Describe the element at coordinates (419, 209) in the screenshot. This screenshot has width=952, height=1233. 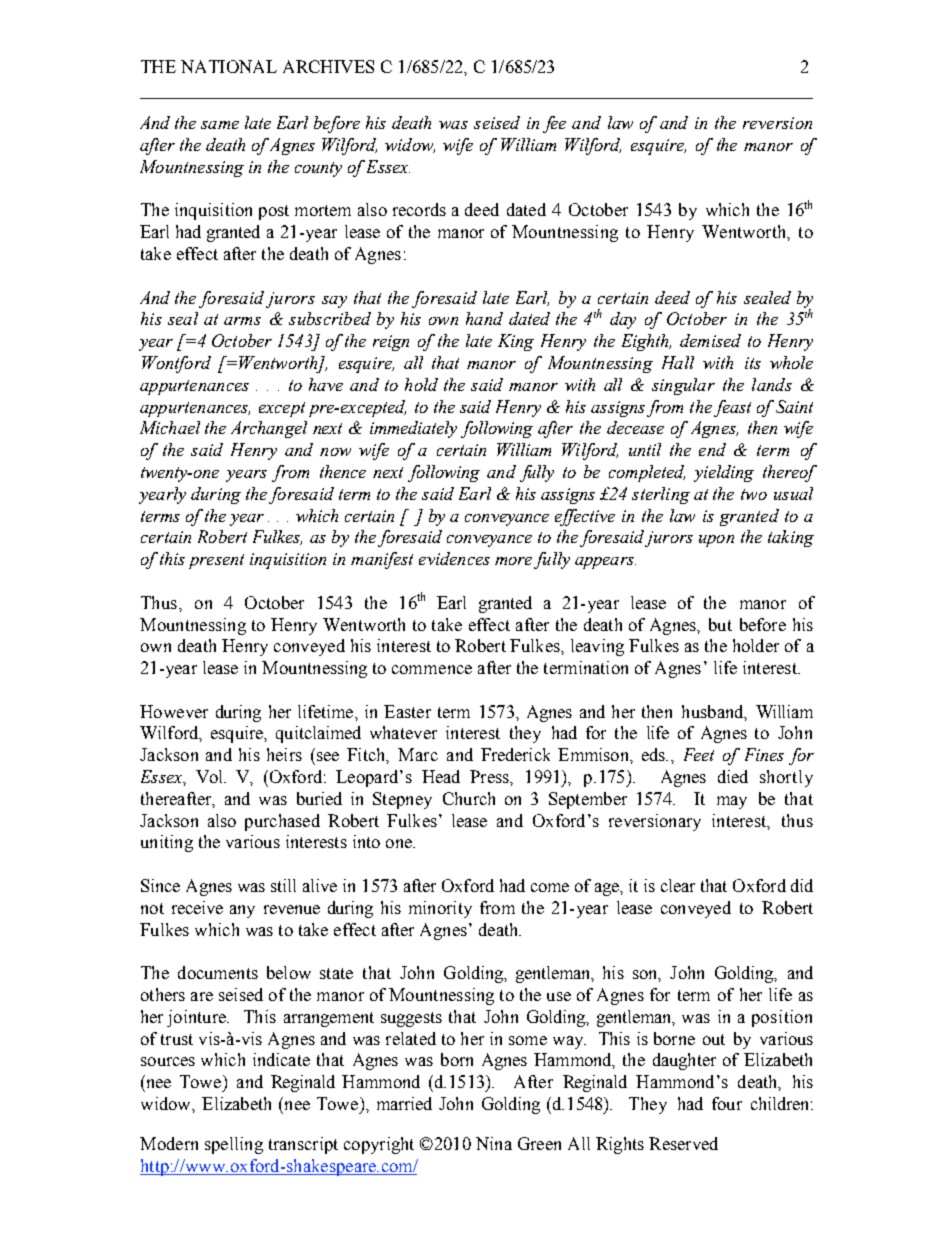
I see `records` at that location.
